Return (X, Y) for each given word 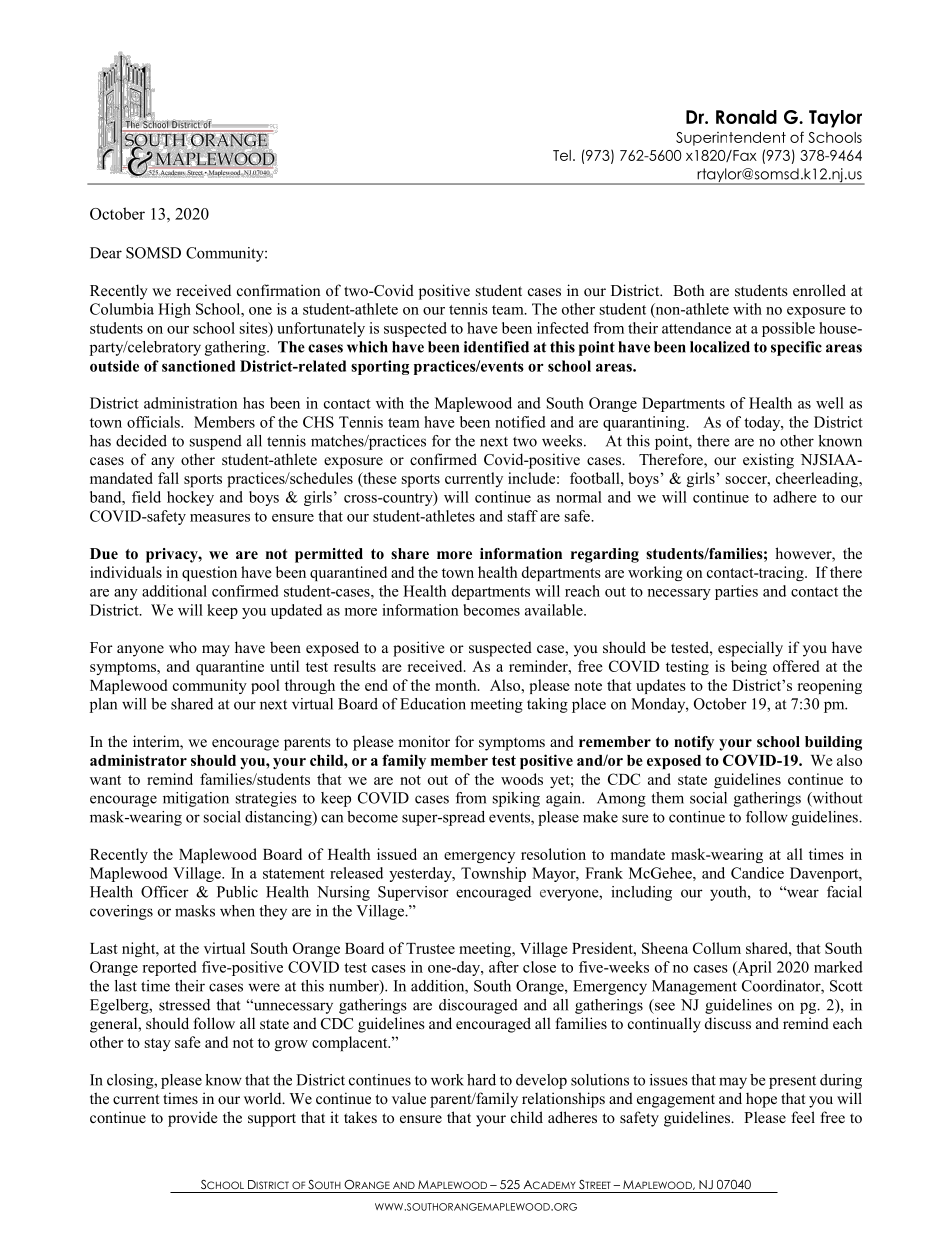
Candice (757, 873)
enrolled (819, 290)
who (183, 647)
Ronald (746, 117)
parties (736, 592)
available (555, 610)
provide (192, 1119)
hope (761, 1100)
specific (796, 348)
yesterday (421, 874)
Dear (106, 253)
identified (496, 347)
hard (481, 1080)
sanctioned (198, 366)
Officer (165, 892)
